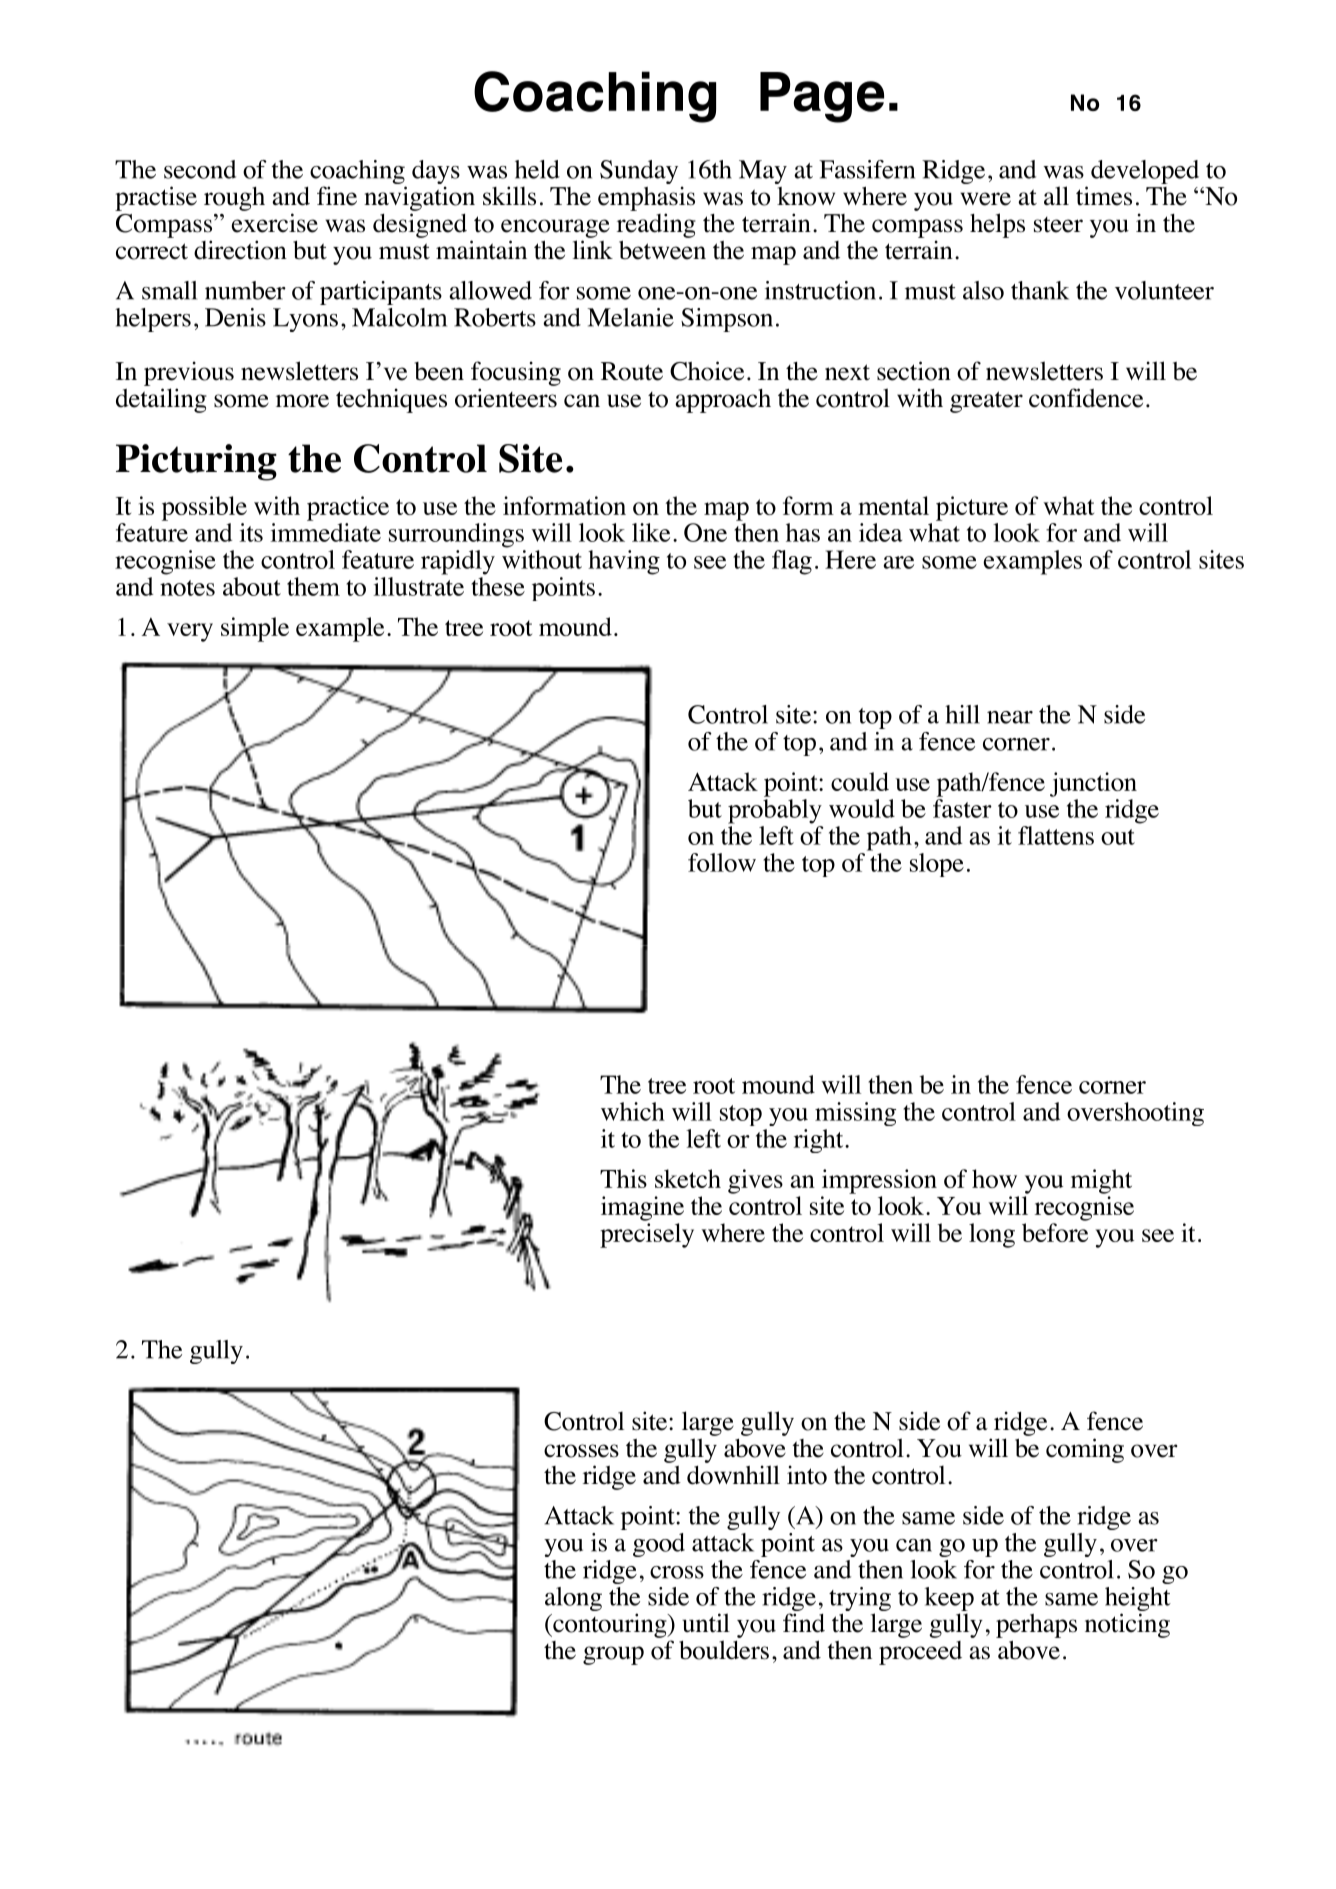 The image size is (1336, 1889). What do you see at coordinates (639, 172) in the document?
I see `Sunday` at bounding box center [639, 172].
